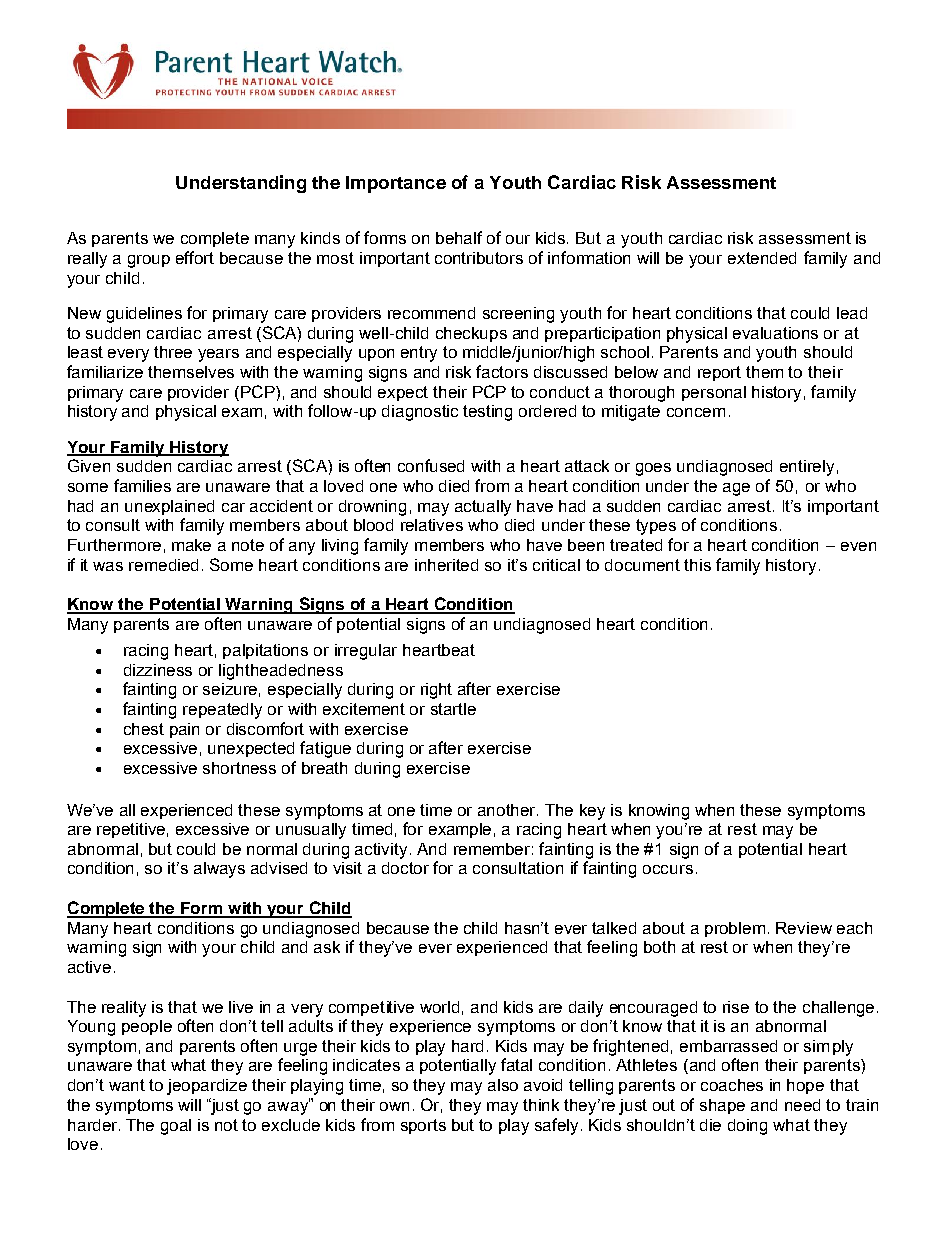  I want to click on always, so click(219, 870).
